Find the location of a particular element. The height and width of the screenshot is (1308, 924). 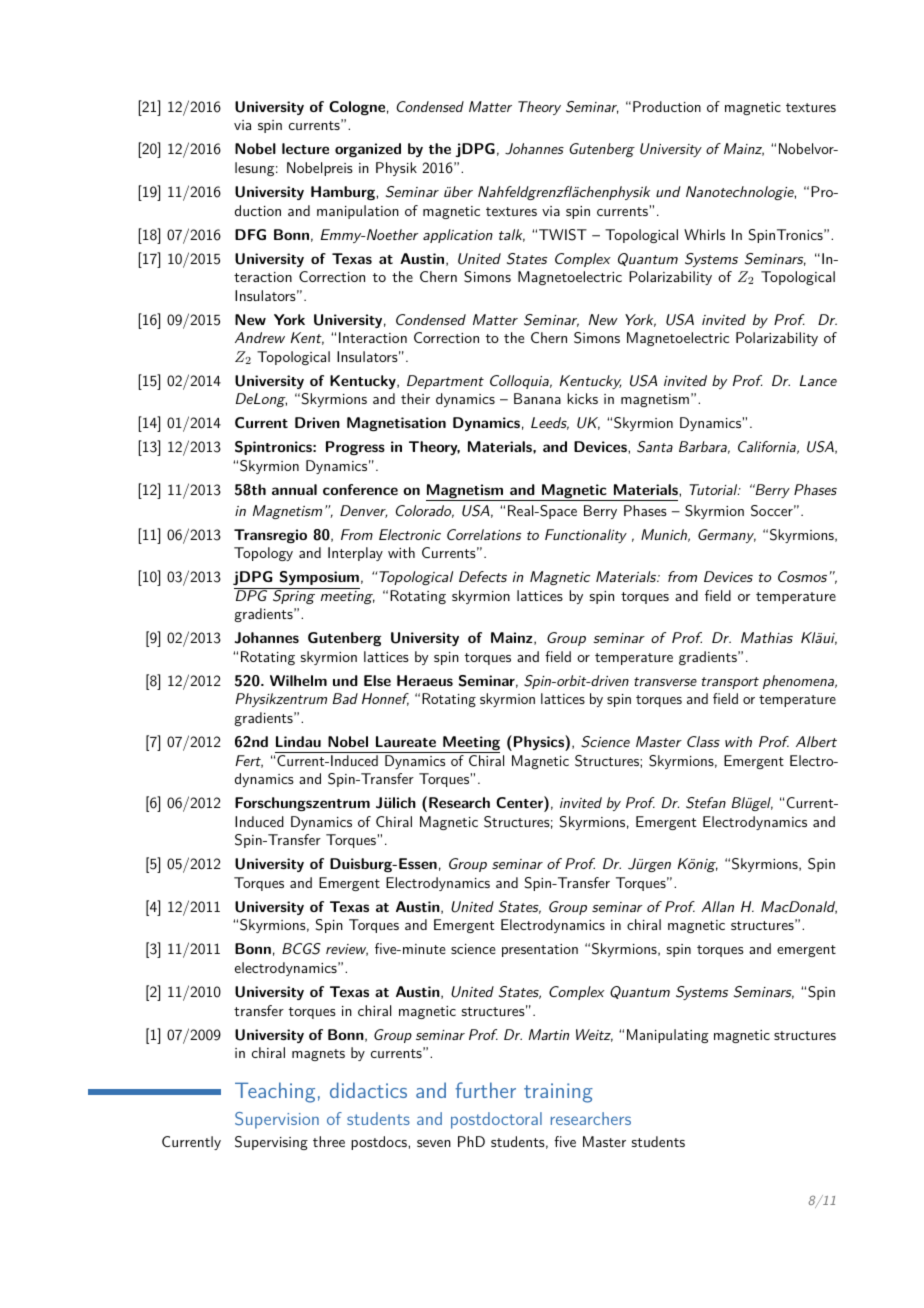

three is located at coordinates (329, 1141).
